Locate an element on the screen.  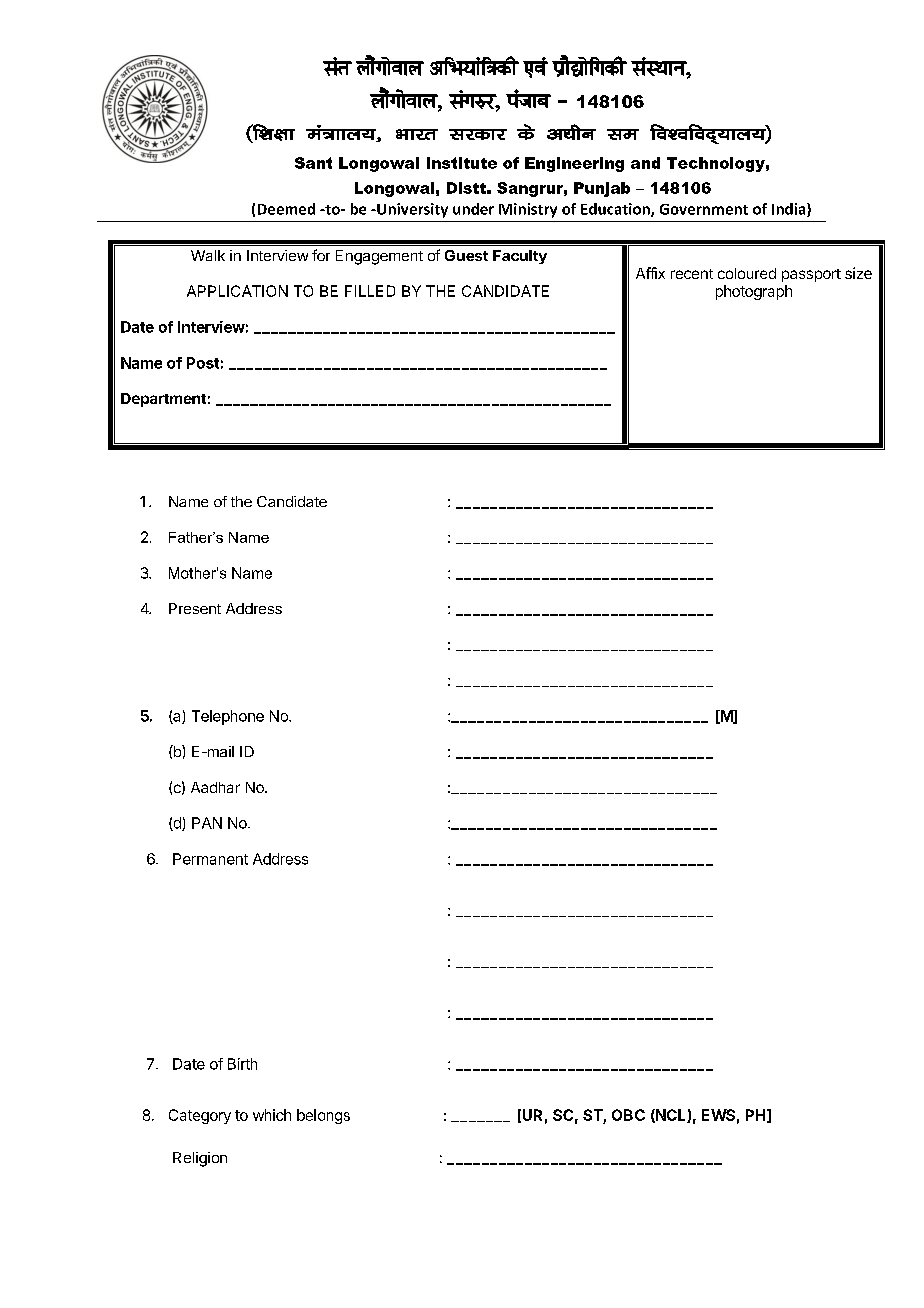
India is located at coordinates (790, 210).
